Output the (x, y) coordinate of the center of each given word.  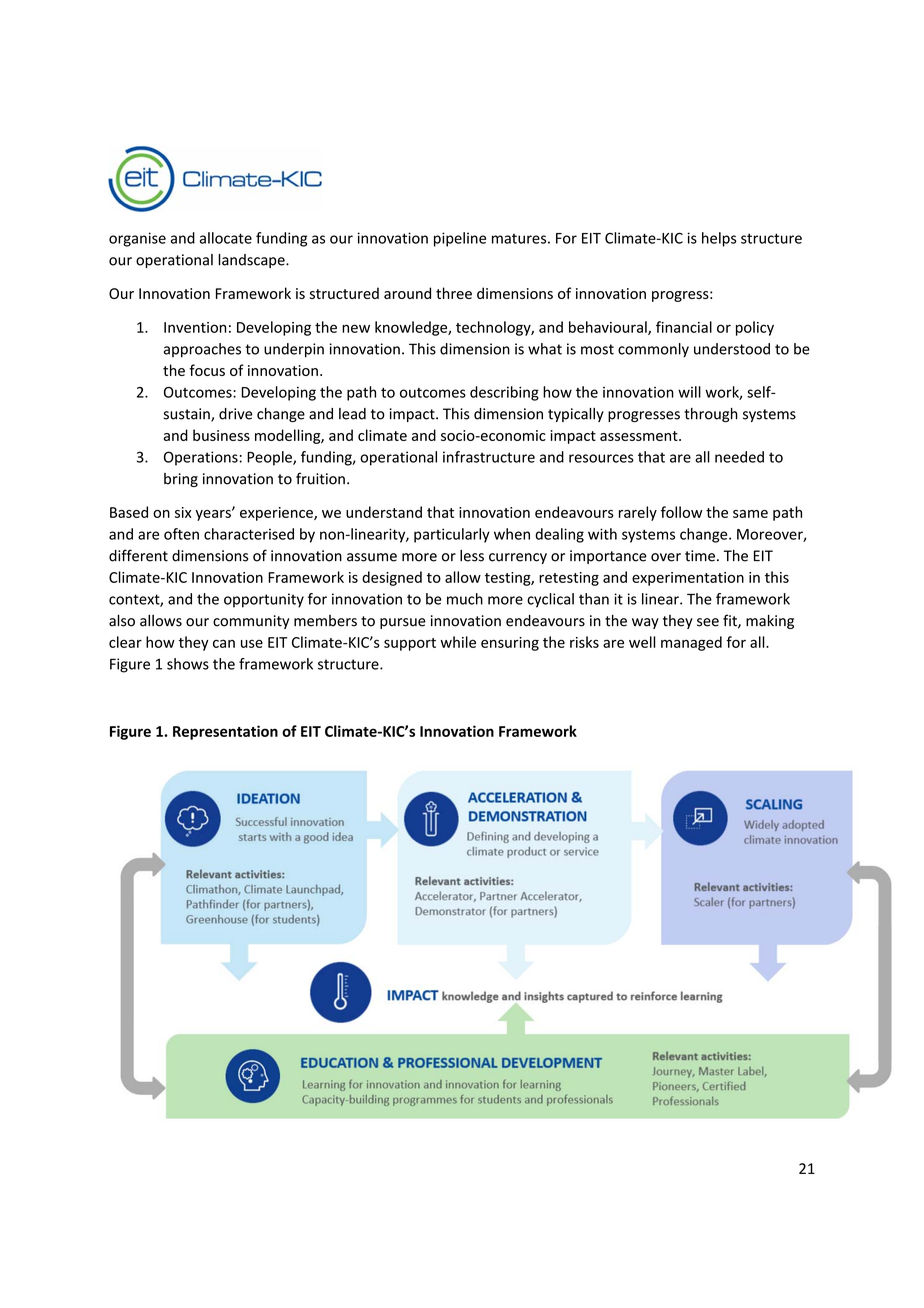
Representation (225, 732)
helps (719, 239)
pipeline (460, 239)
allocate (226, 238)
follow (681, 512)
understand (384, 512)
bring (181, 480)
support (410, 644)
